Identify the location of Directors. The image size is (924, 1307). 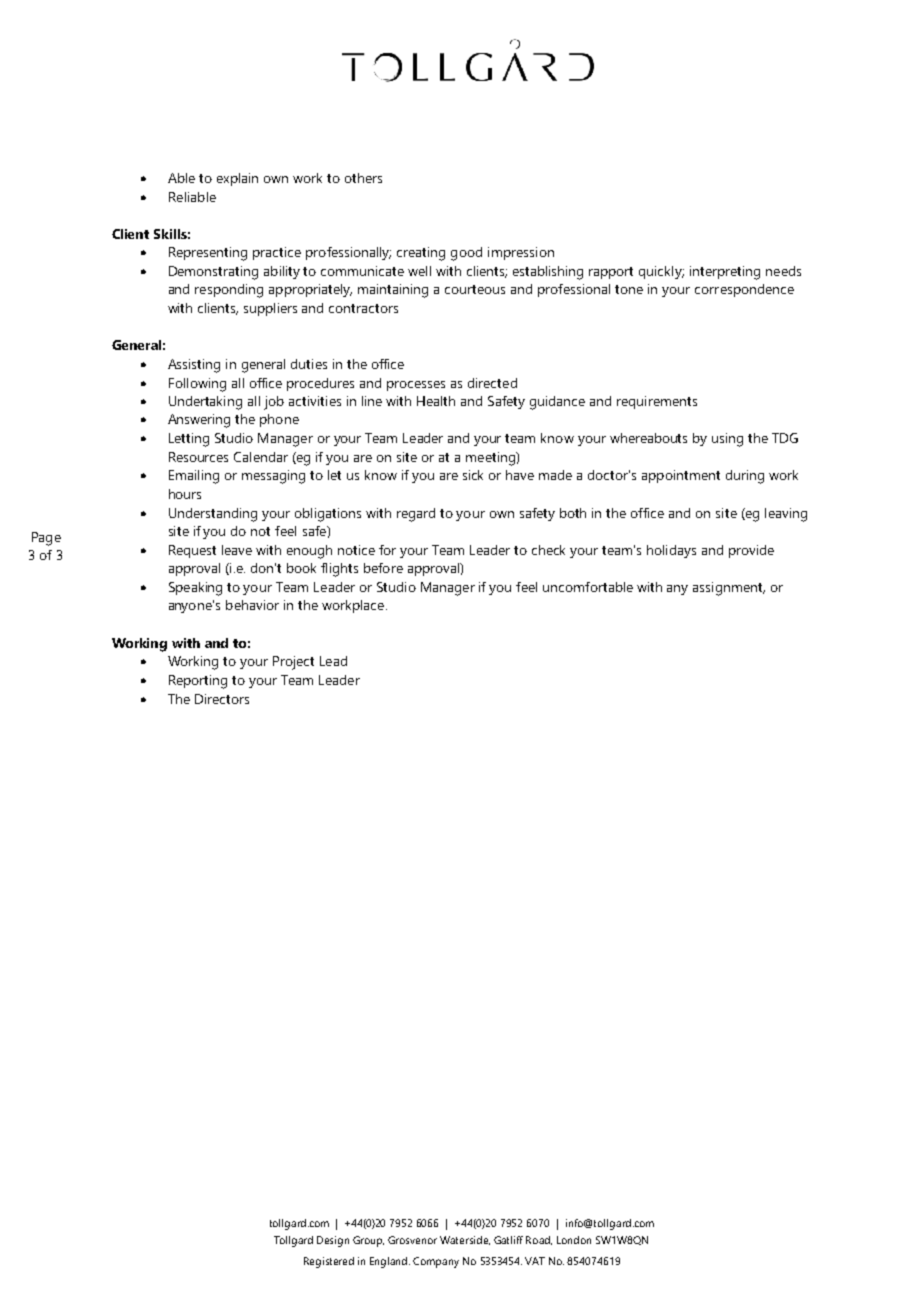
(222, 699).
